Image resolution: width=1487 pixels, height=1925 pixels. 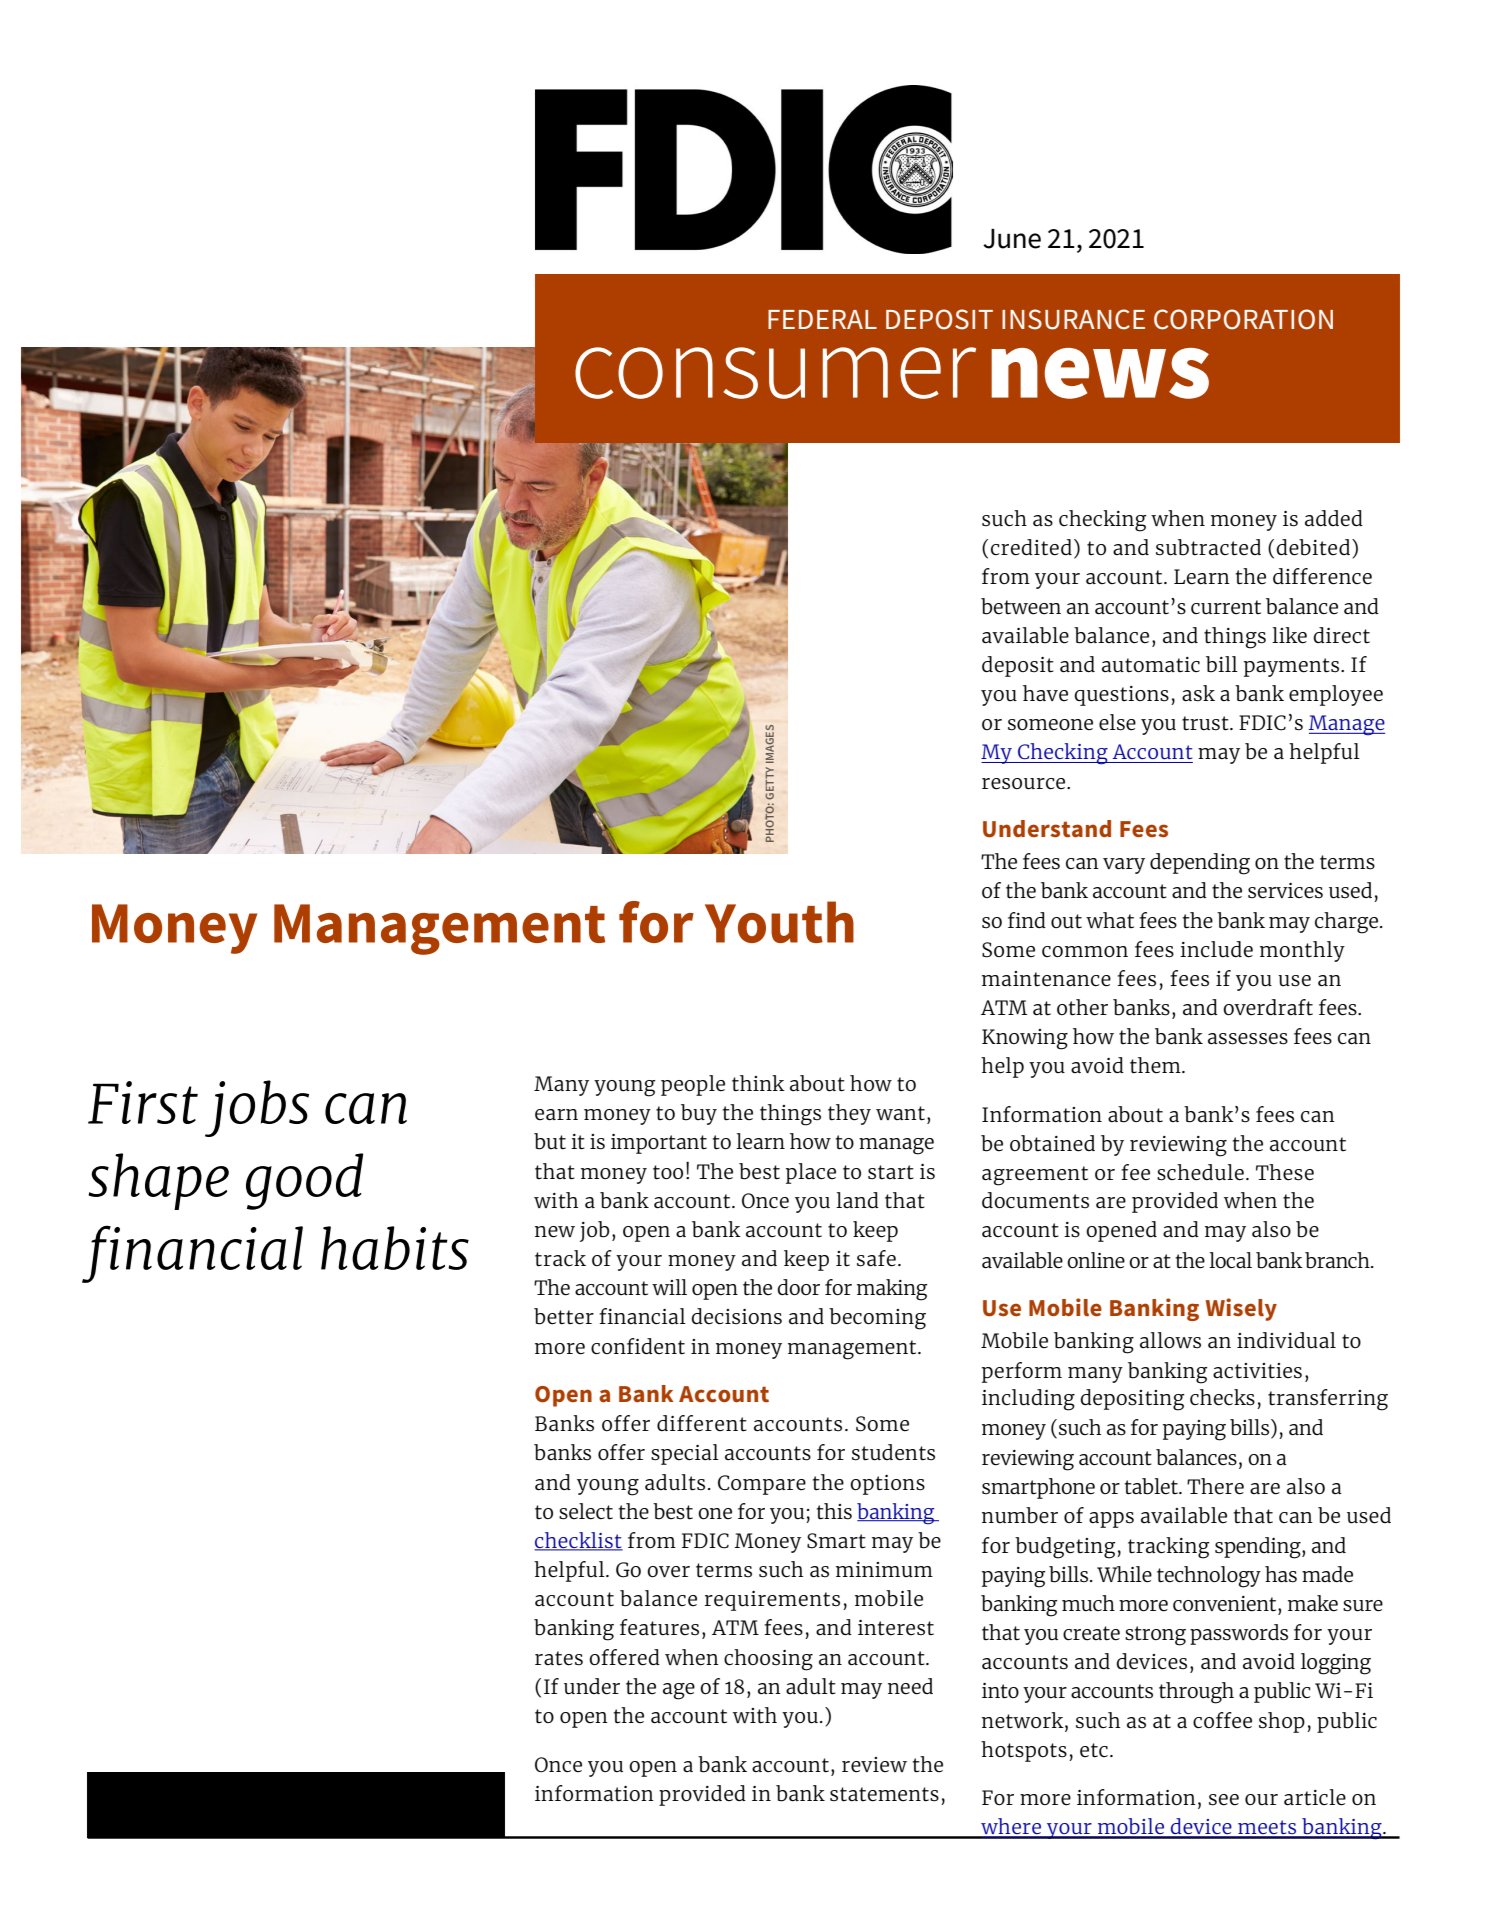 I want to click on depending, so click(x=1200, y=864).
